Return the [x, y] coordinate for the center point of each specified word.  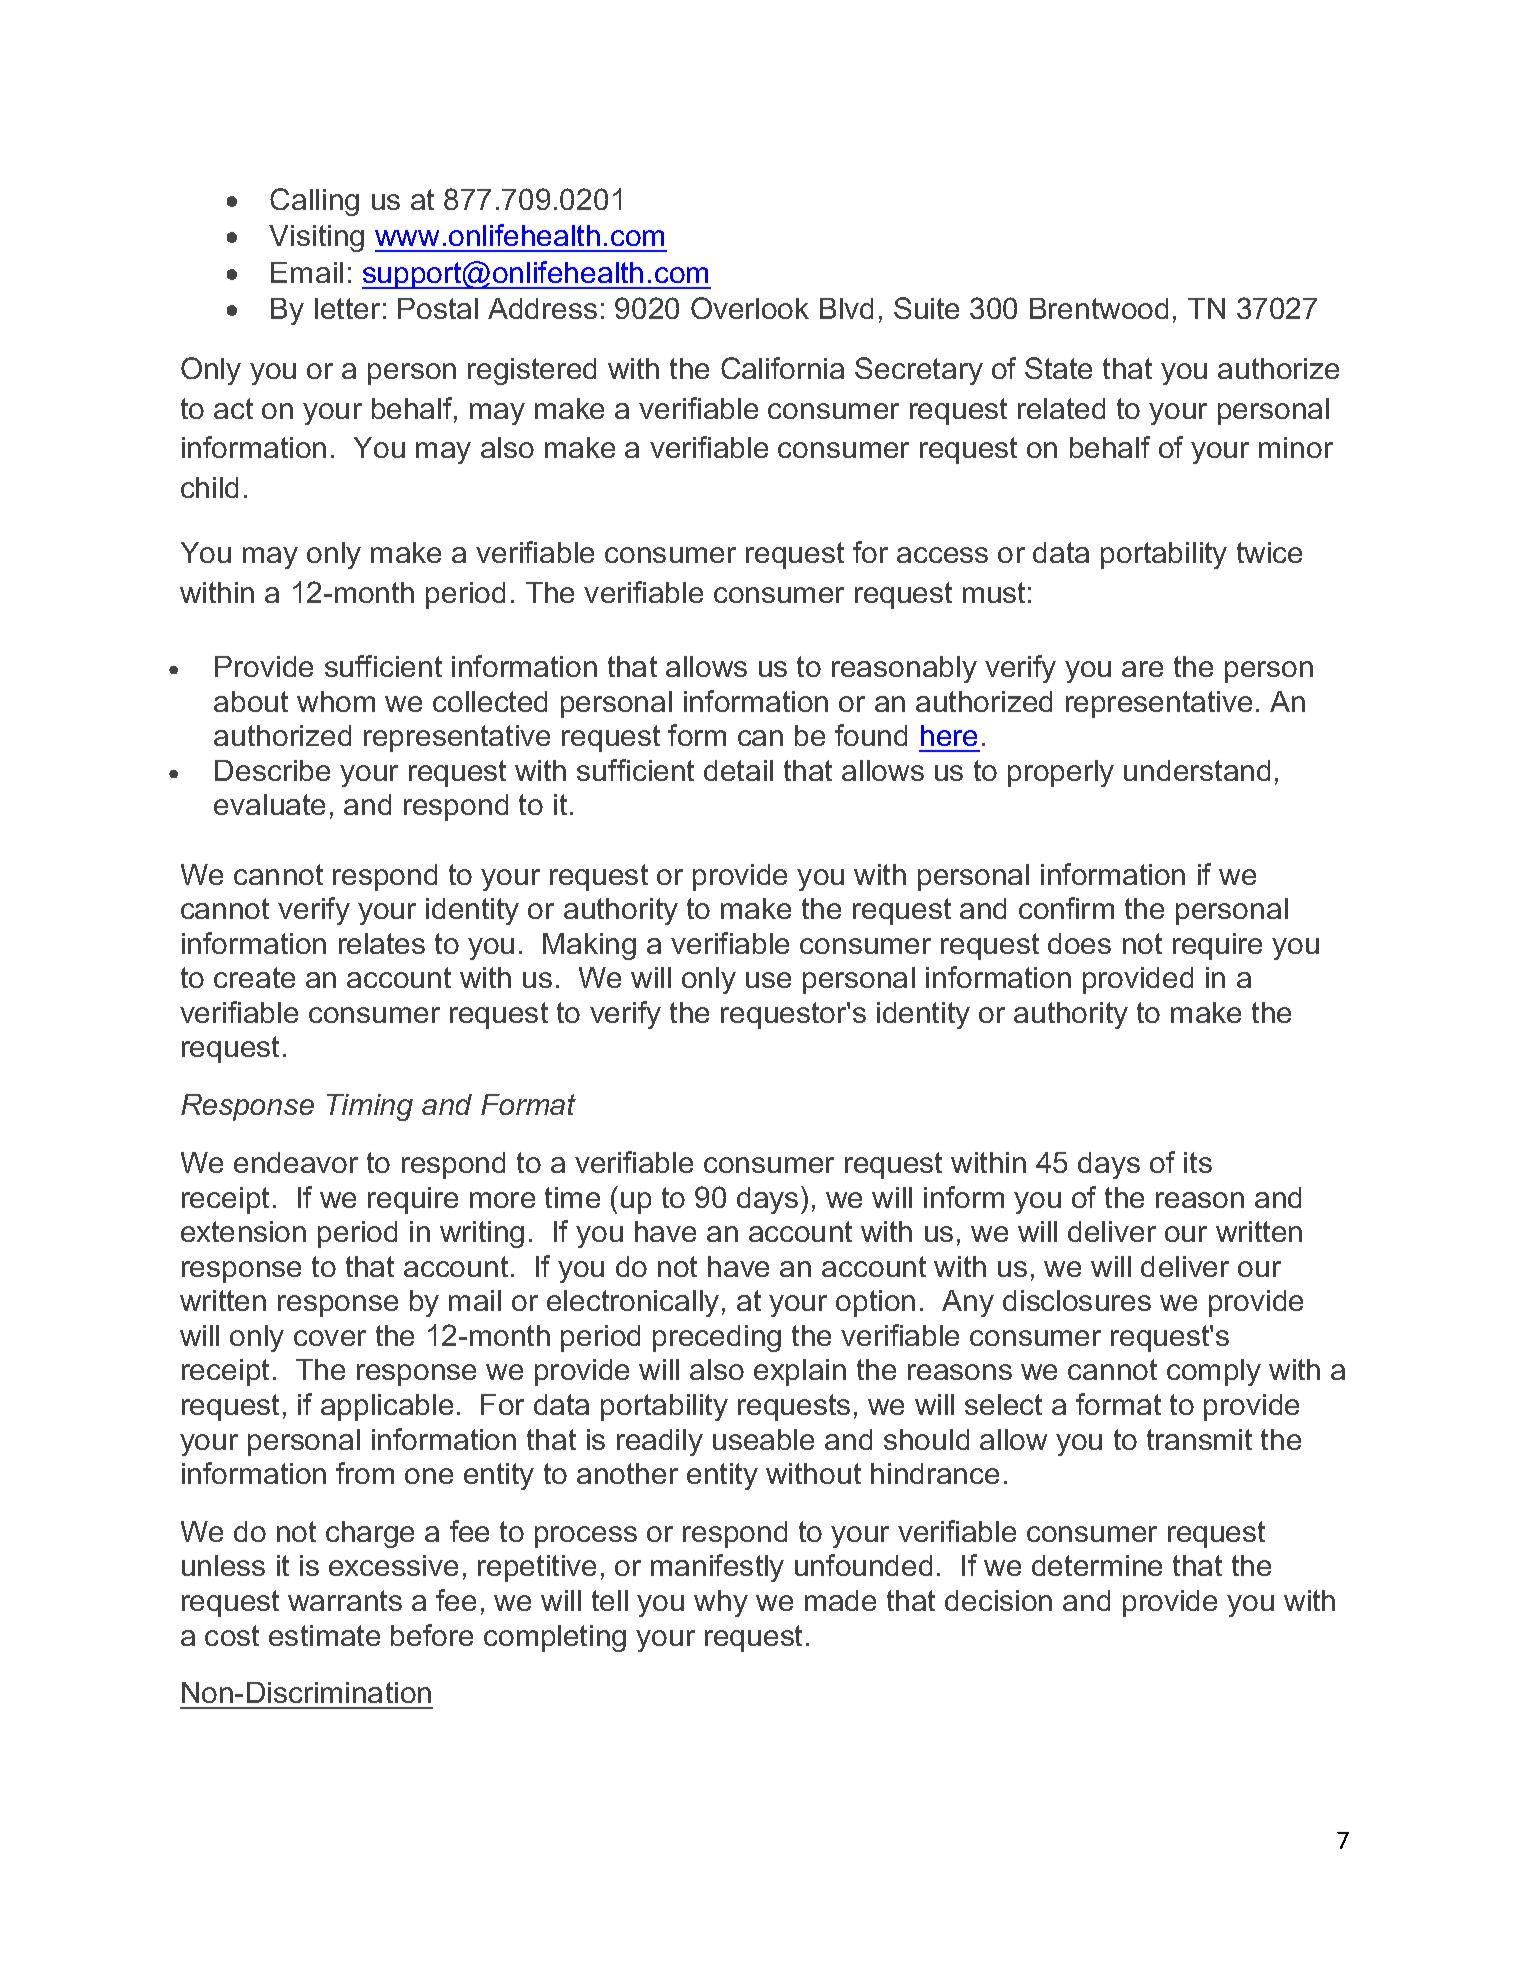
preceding [717, 1338]
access [942, 555]
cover [330, 1338]
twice [1269, 552]
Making [589, 946]
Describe [272, 770]
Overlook [750, 308]
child [209, 487]
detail [738, 770]
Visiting [316, 238]
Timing [370, 1107]
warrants [345, 1600]
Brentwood [1099, 308]
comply [1214, 1372]
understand [1197, 770]
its [1198, 1162]
